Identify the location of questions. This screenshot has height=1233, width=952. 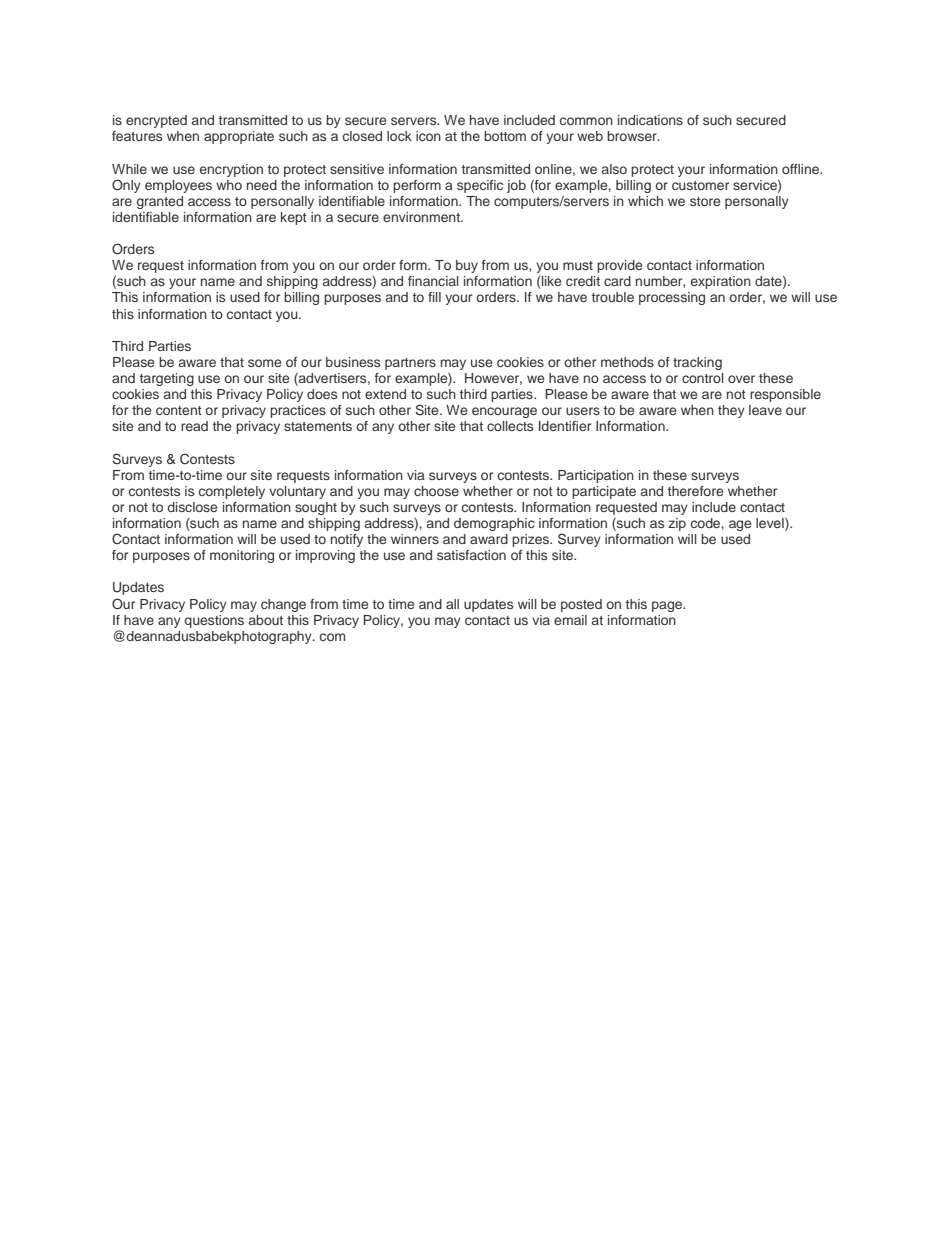
(214, 621).
